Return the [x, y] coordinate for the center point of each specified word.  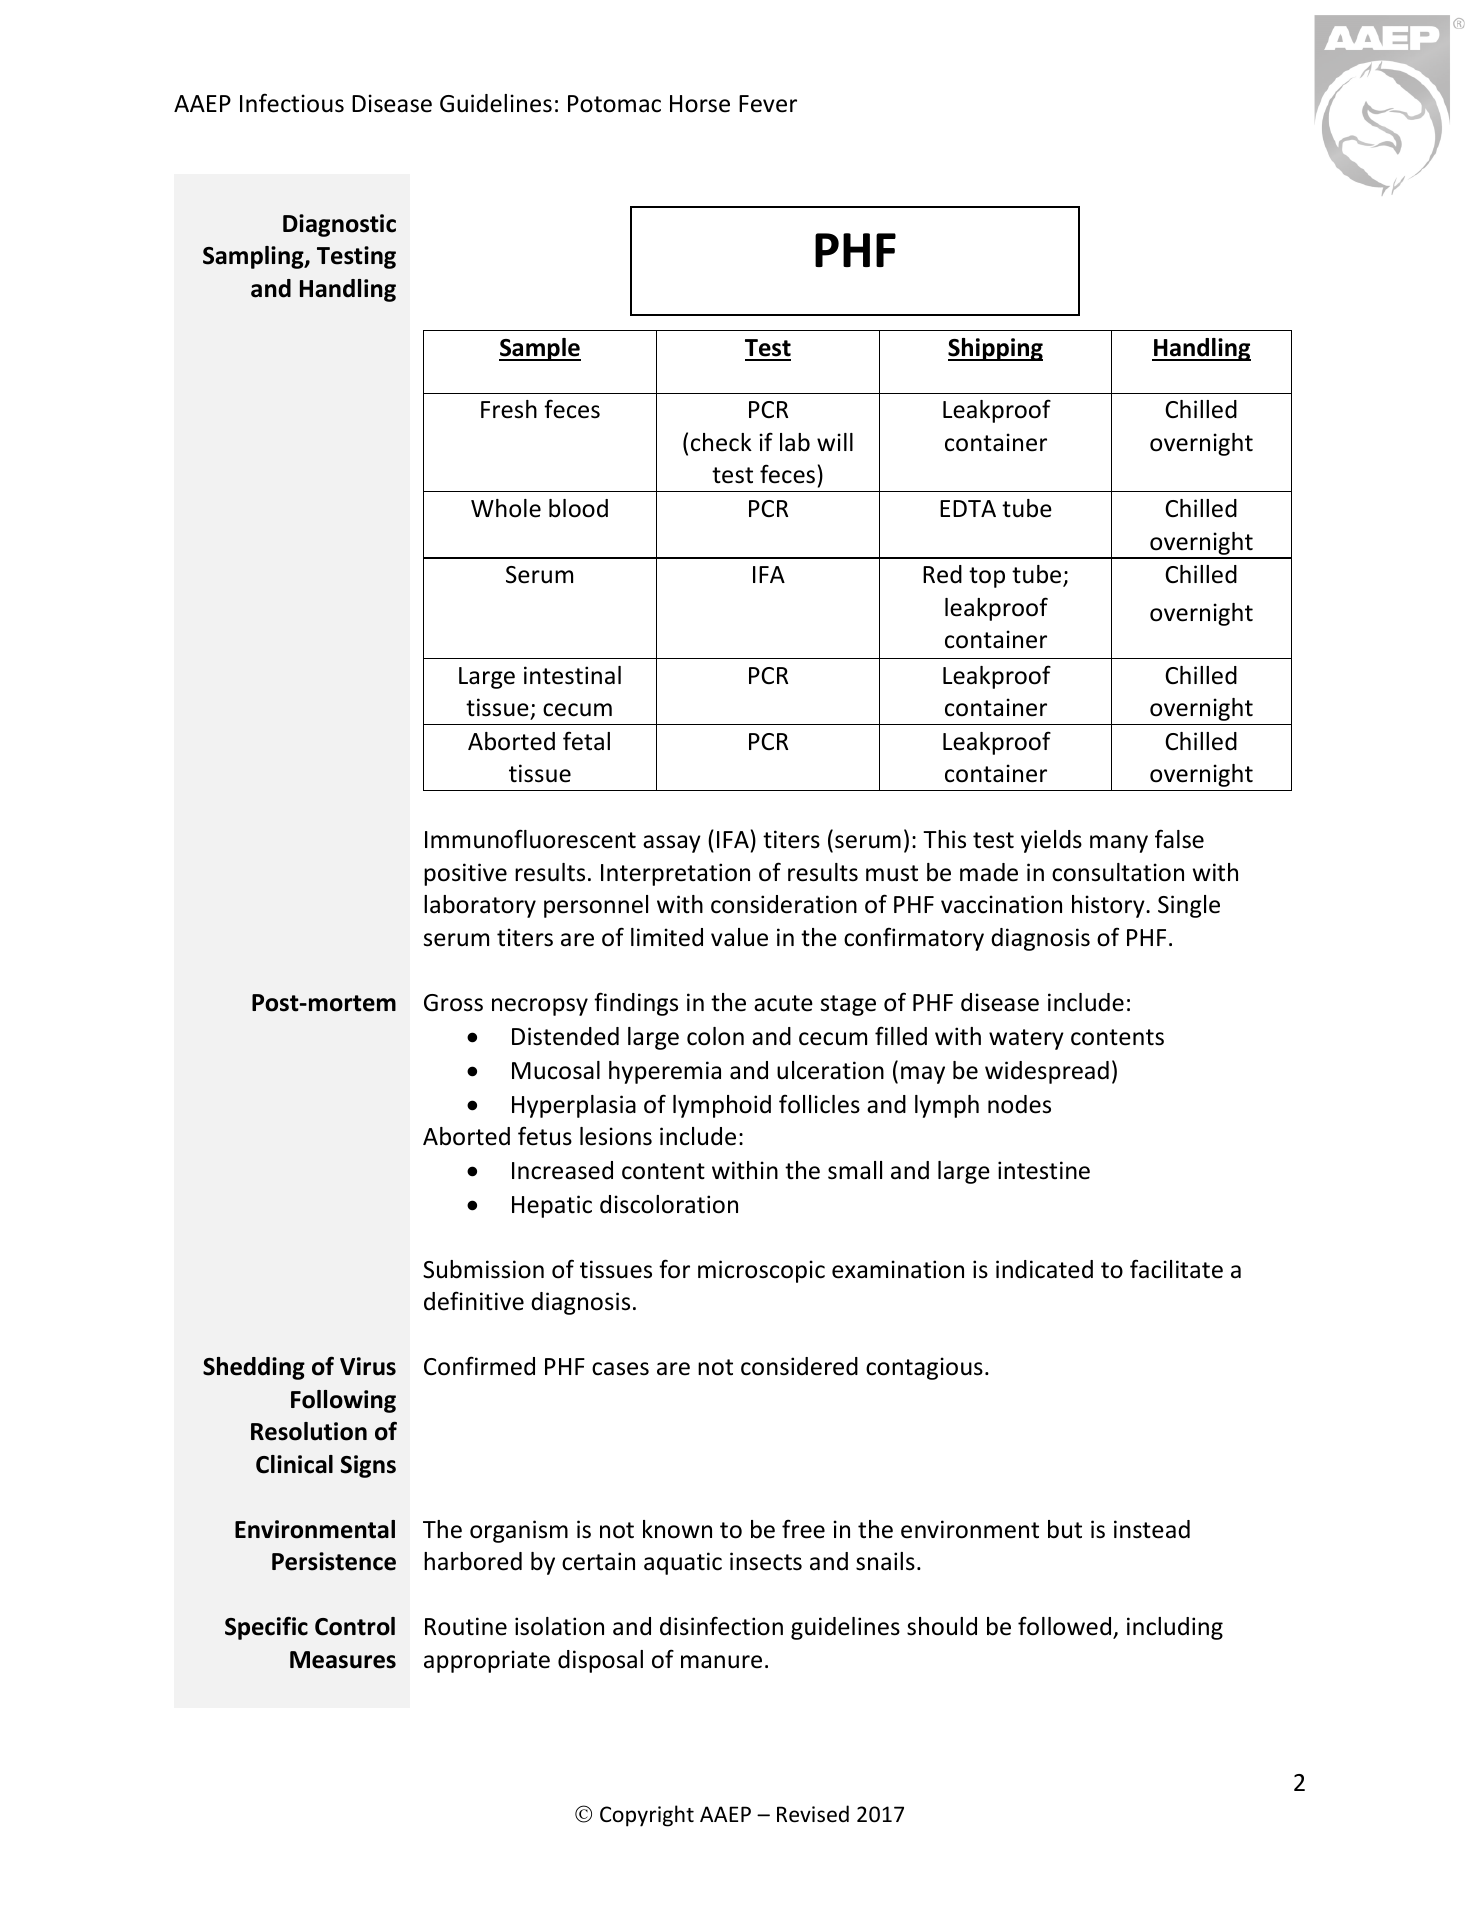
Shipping [995, 349]
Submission [483, 1269]
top [987, 577]
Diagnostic [339, 225]
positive [465, 874]
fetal [586, 741]
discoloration [669, 1204]
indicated [1044, 1269]
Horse [700, 104]
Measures [343, 1660]
